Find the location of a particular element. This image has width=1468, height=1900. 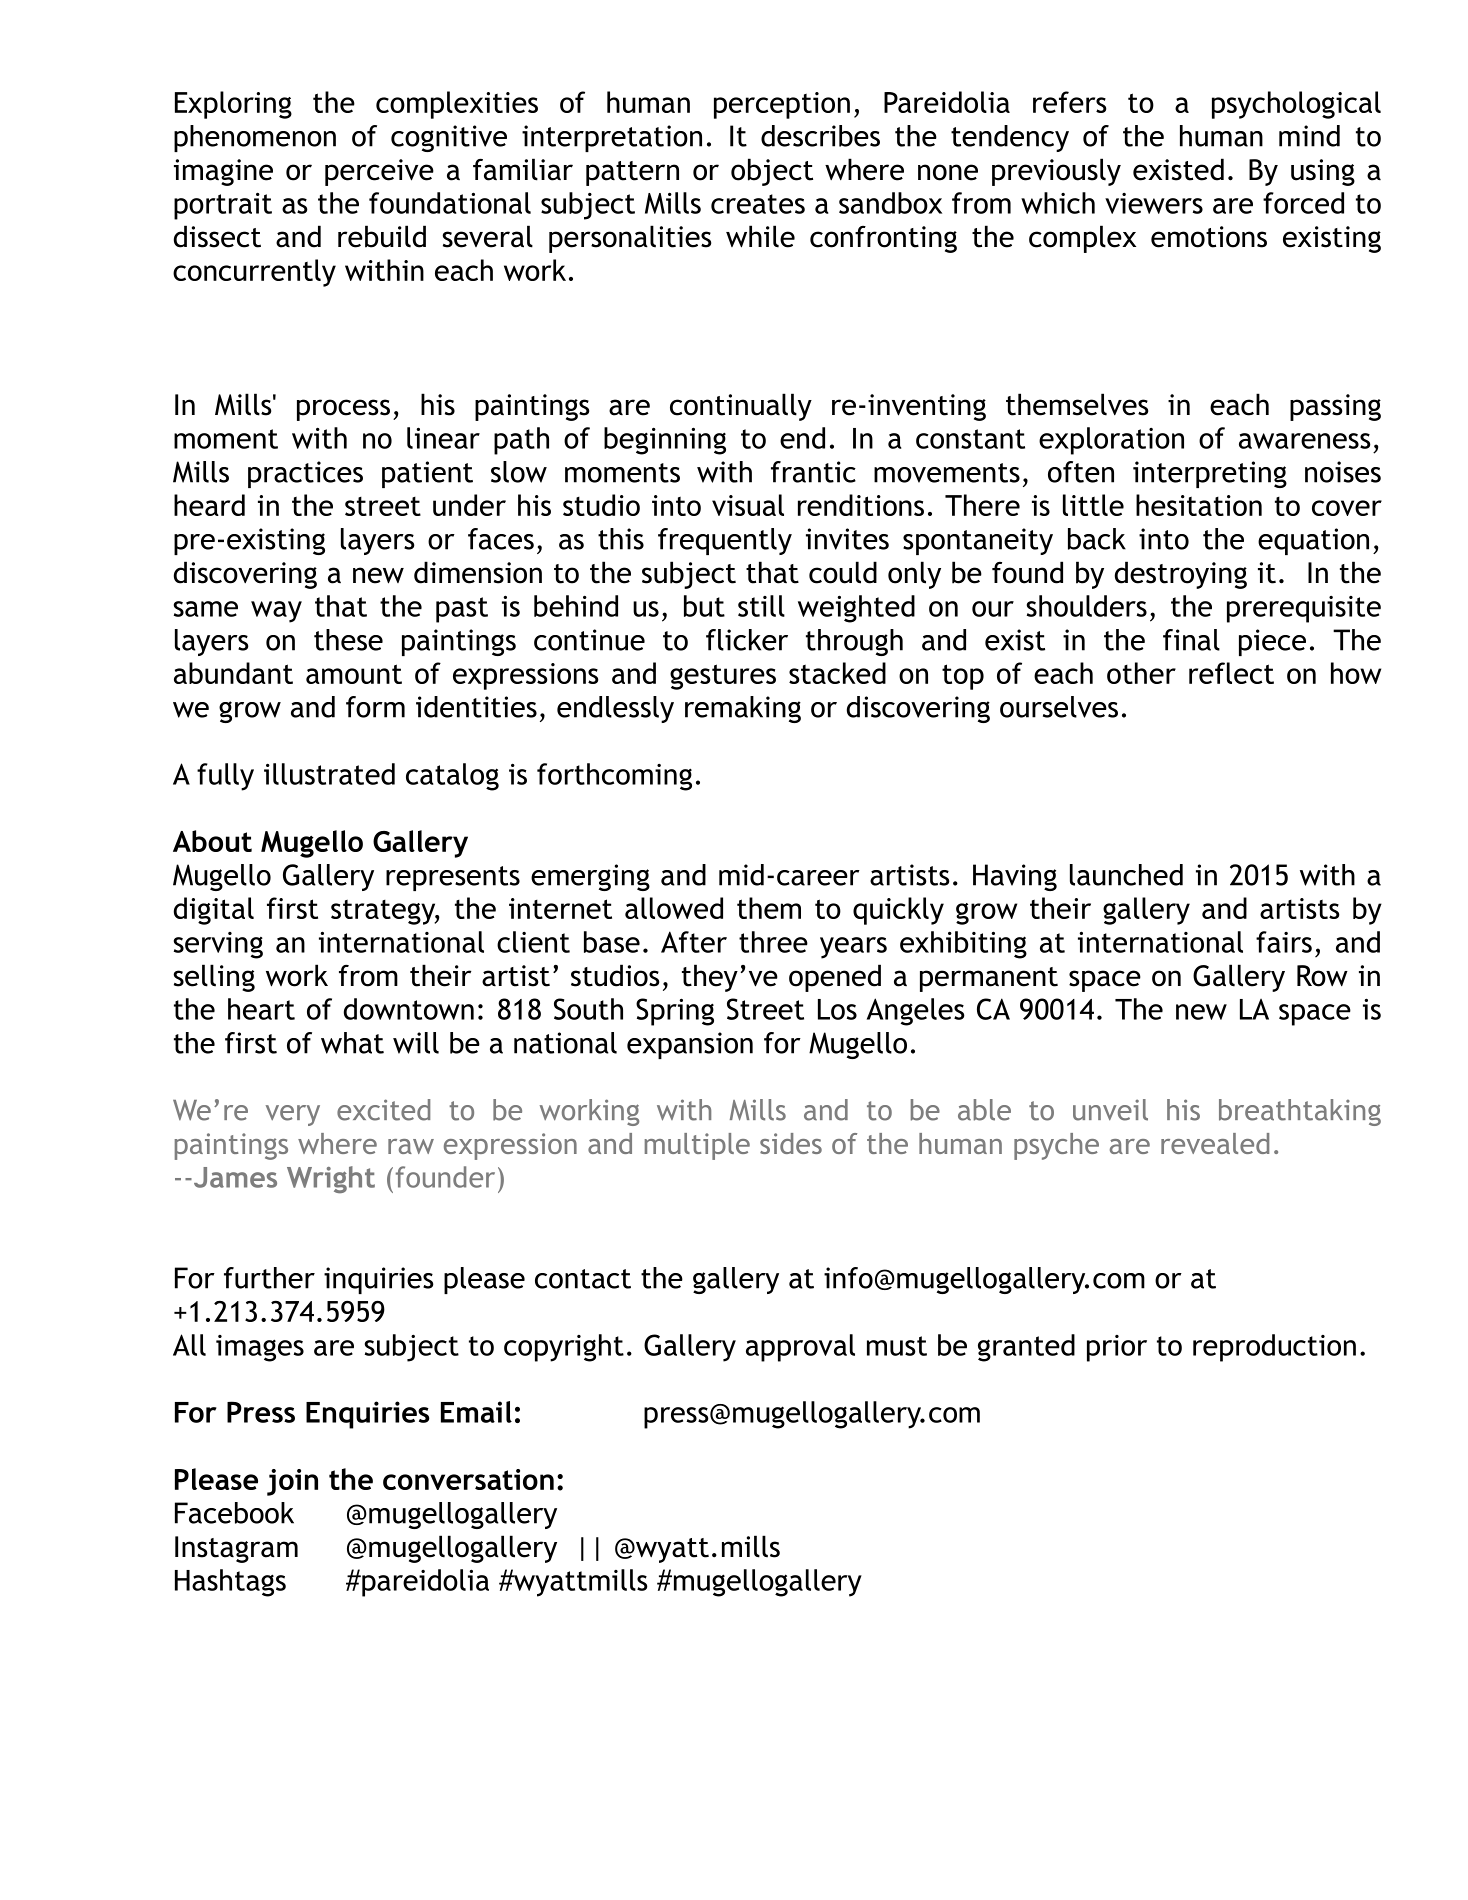

join is located at coordinates (292, 1482).
